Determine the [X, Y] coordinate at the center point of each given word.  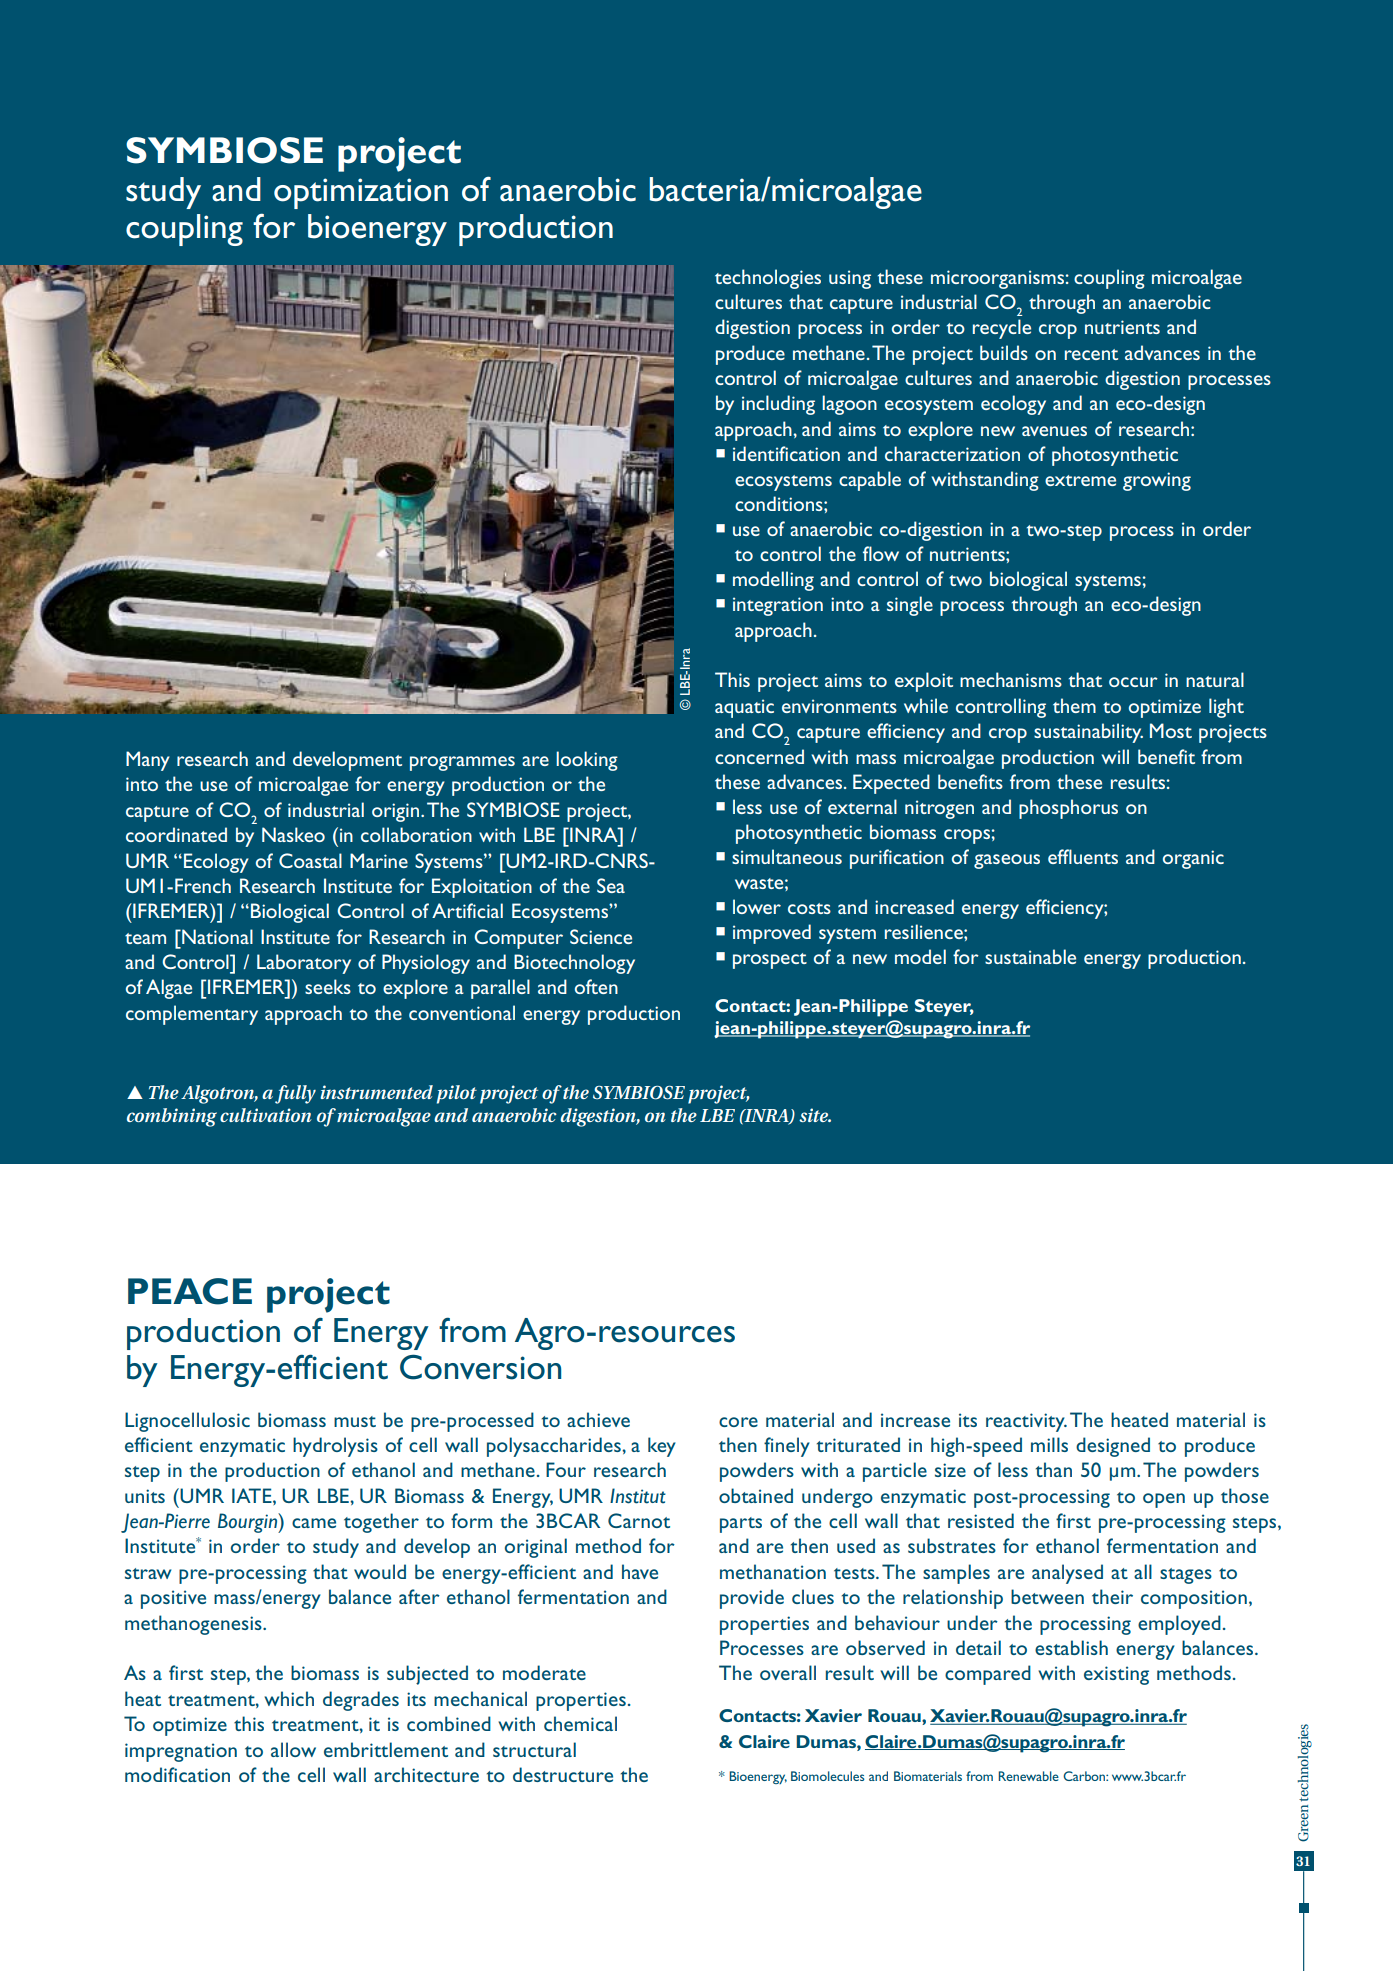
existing [1116, 1675]
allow [293, 1749]
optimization [361, 193]
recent [1091, 354]
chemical [580, 1723]
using [850, 279]
